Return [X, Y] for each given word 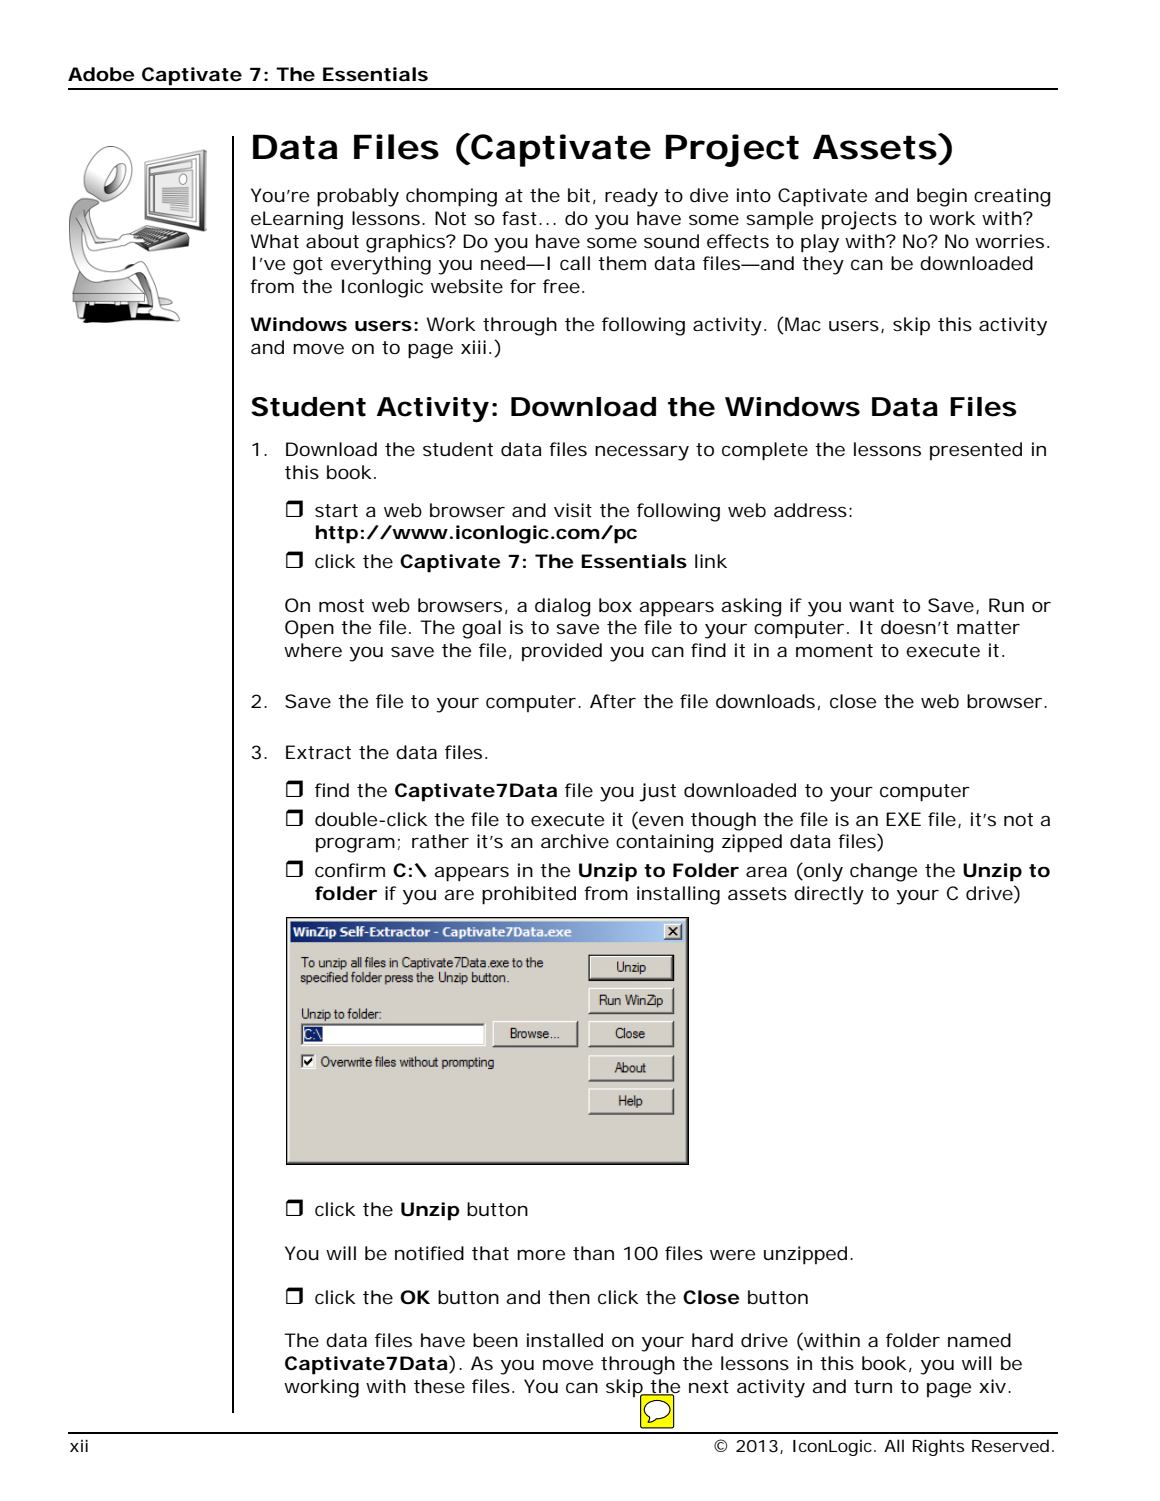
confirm [350, 870]
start [336, 510]
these [439, 1386]
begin [942, 197]
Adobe [101, 74]
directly [829, 895]
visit [573, 510]
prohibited [529, 895]
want [871, 605]
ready [631, 197]
